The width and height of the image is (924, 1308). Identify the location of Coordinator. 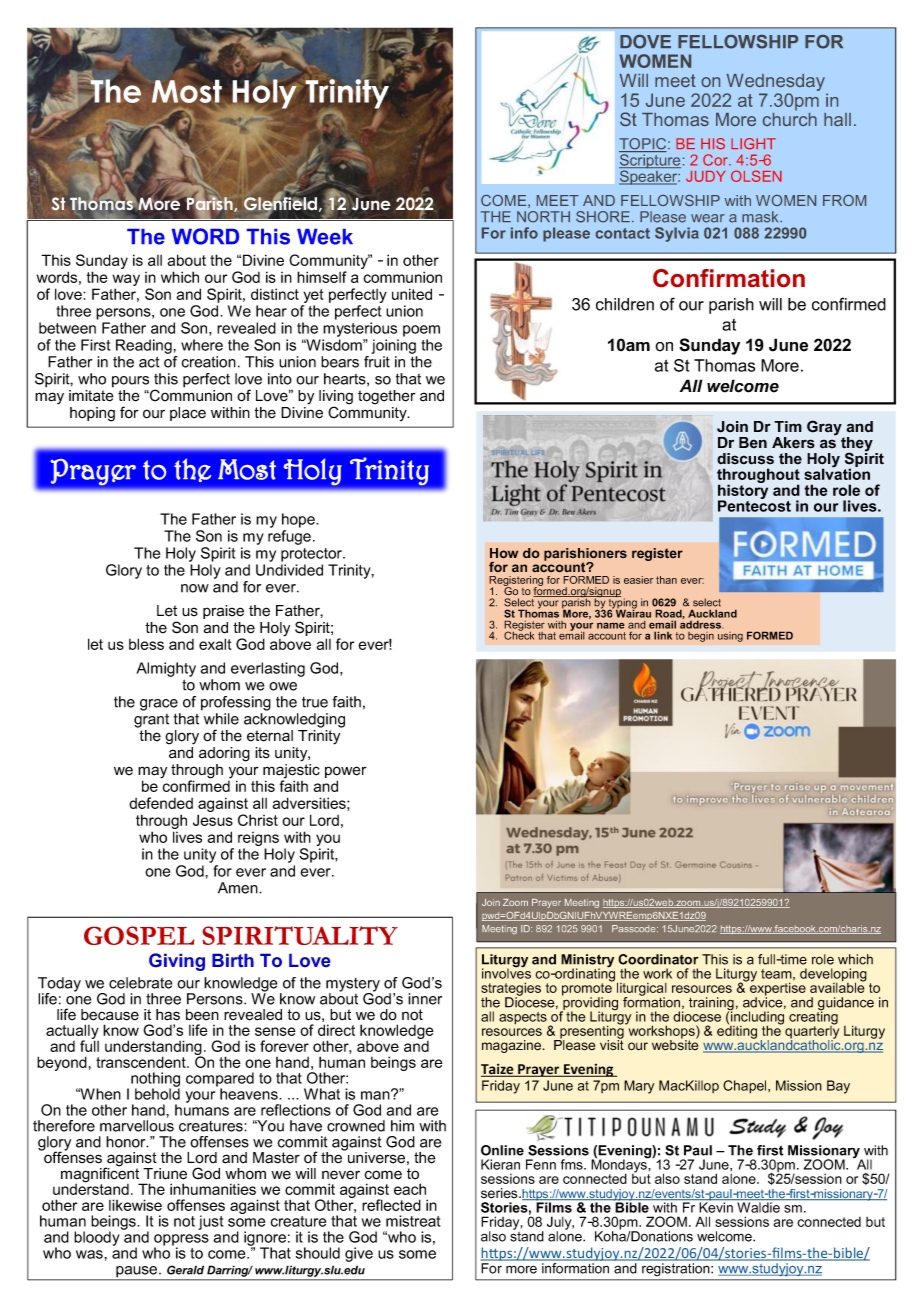
(658, 959).
